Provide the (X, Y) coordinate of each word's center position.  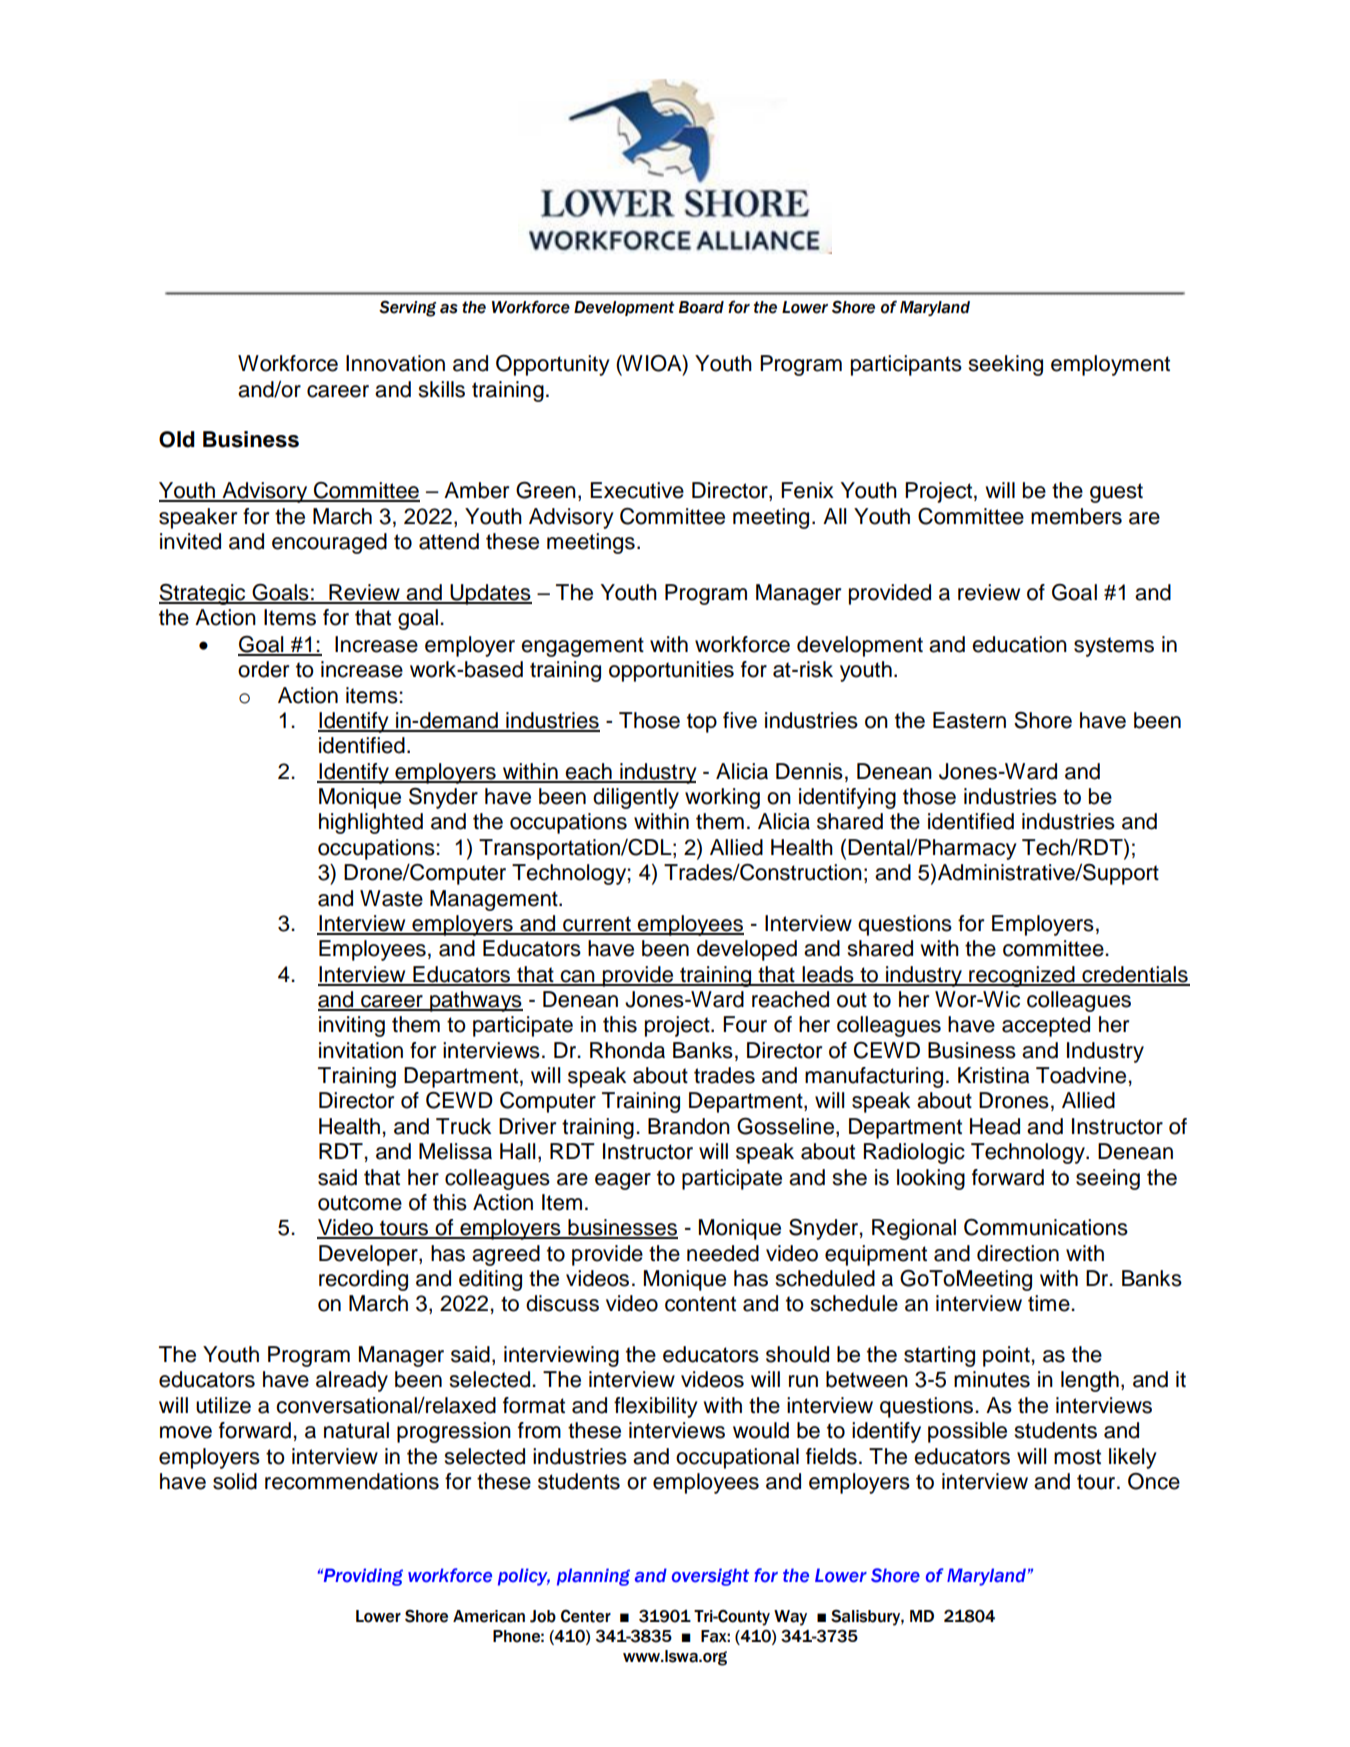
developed (747, 950)
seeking (1006, 365)
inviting (352, 1026)
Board (701, 307)
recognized (1022, 976)
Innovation (395, 363)
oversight (710, 1577)
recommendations (352, 1481)
